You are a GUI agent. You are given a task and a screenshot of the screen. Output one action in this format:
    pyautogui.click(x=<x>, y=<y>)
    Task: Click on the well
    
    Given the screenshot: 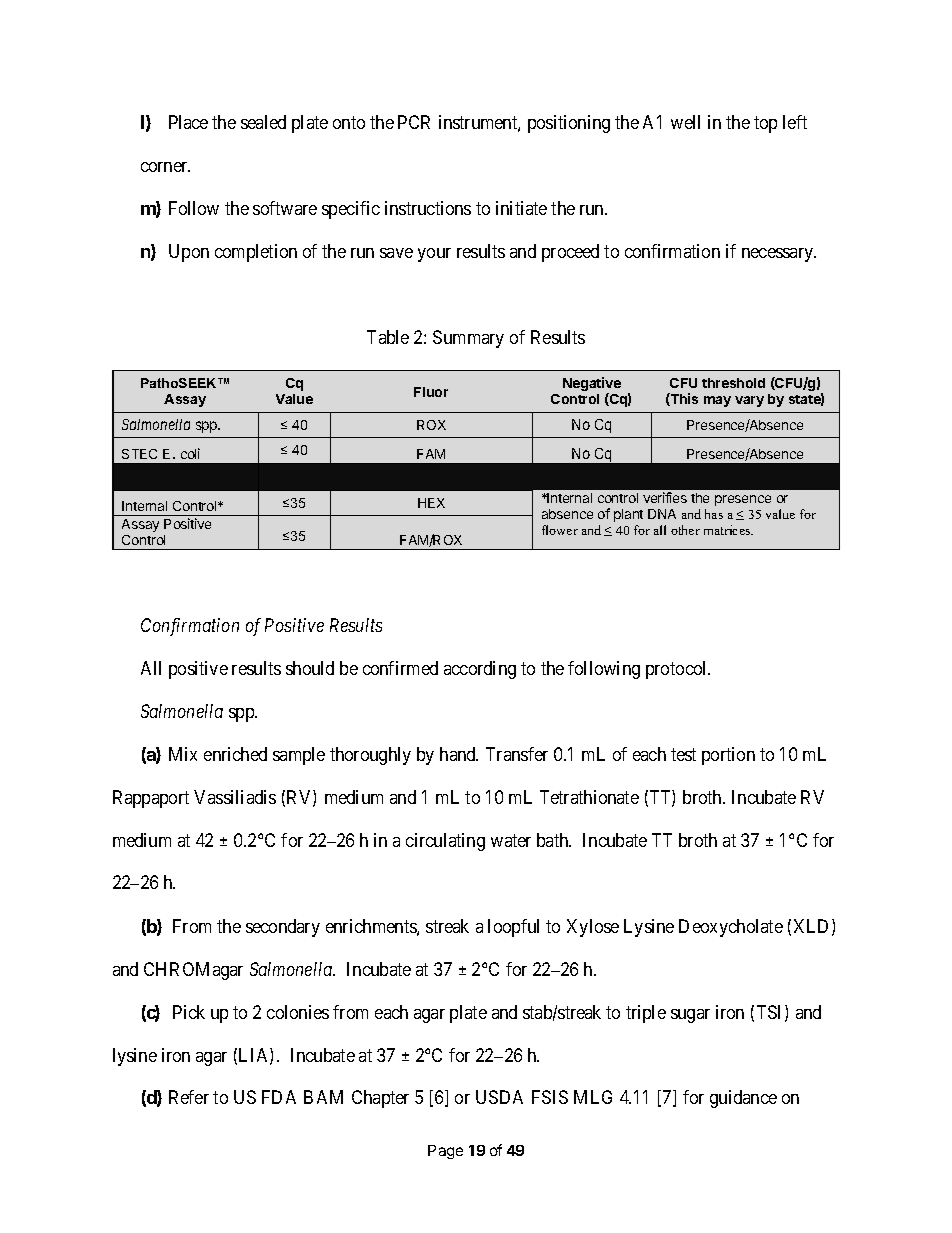 What is the action you would take?
    pyautogui.click(x=685, y=122)
